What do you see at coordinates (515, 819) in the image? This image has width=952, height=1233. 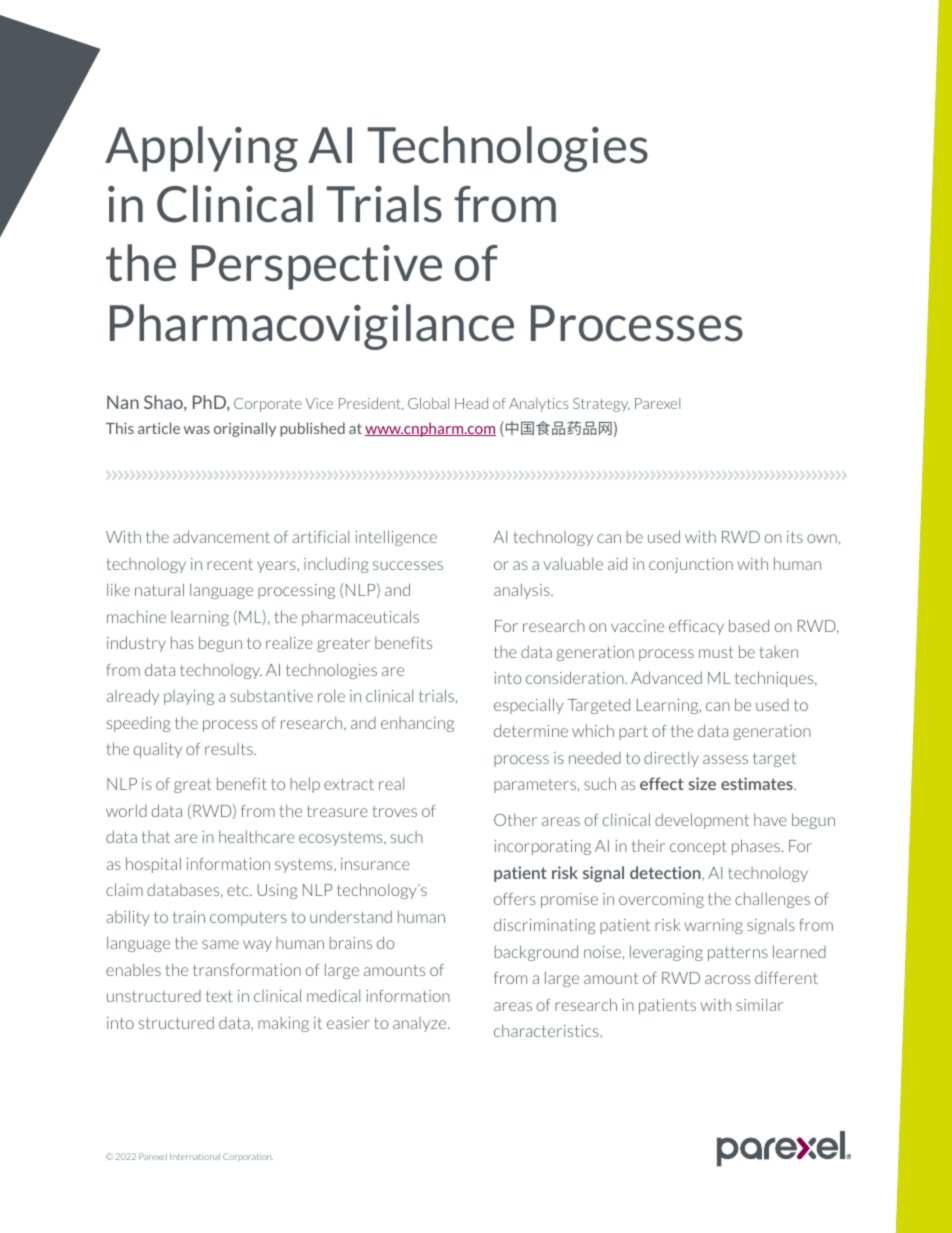 I see `Other` at bounding box center [515, 819].
